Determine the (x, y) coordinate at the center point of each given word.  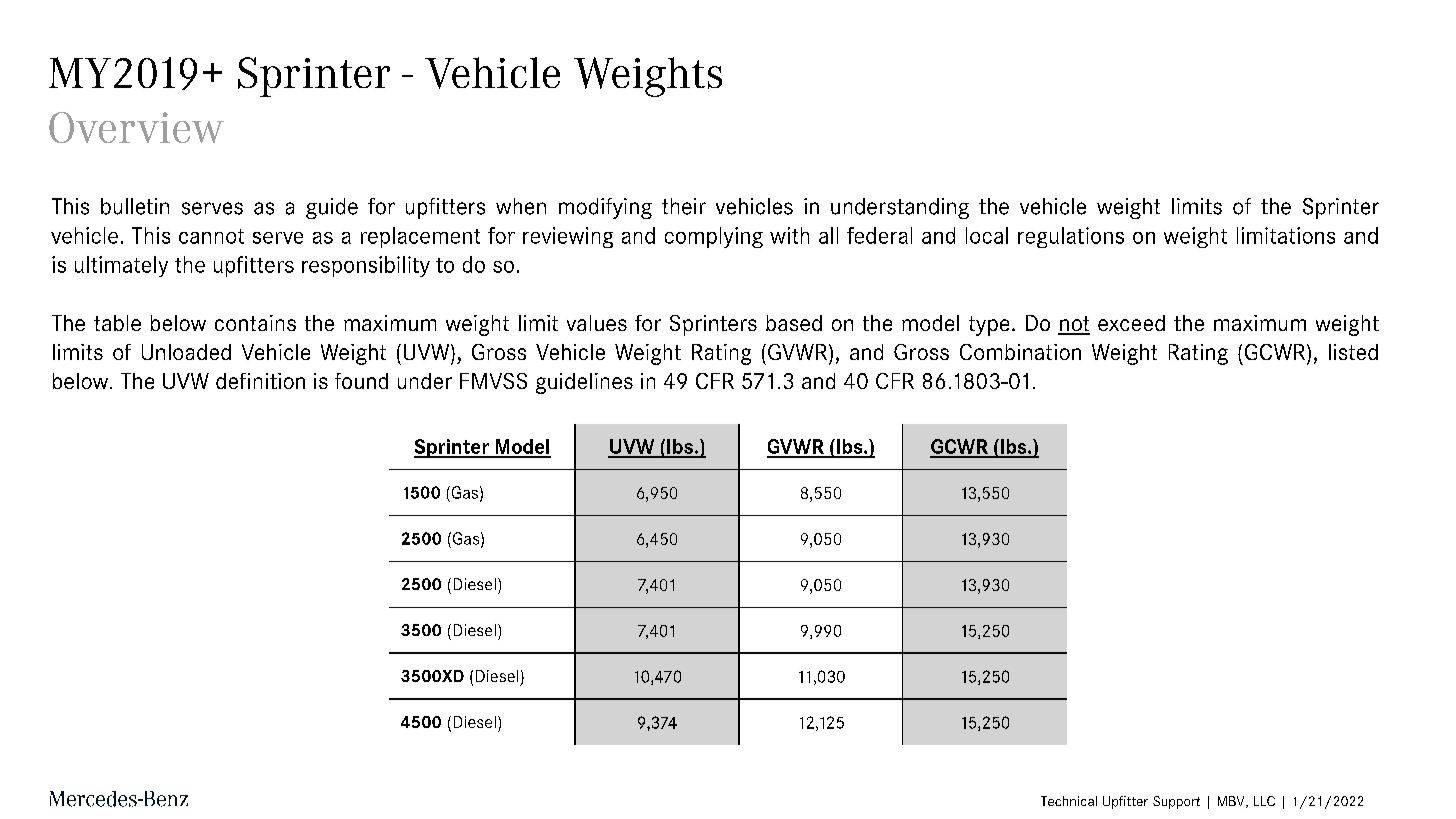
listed (1353, 352)
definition (260, 381)
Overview (136, 127)
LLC (1264, 801)
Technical (1069, 801)
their (684, 206)
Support (1176, 802)
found (361, 381)
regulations (1071, 237)
